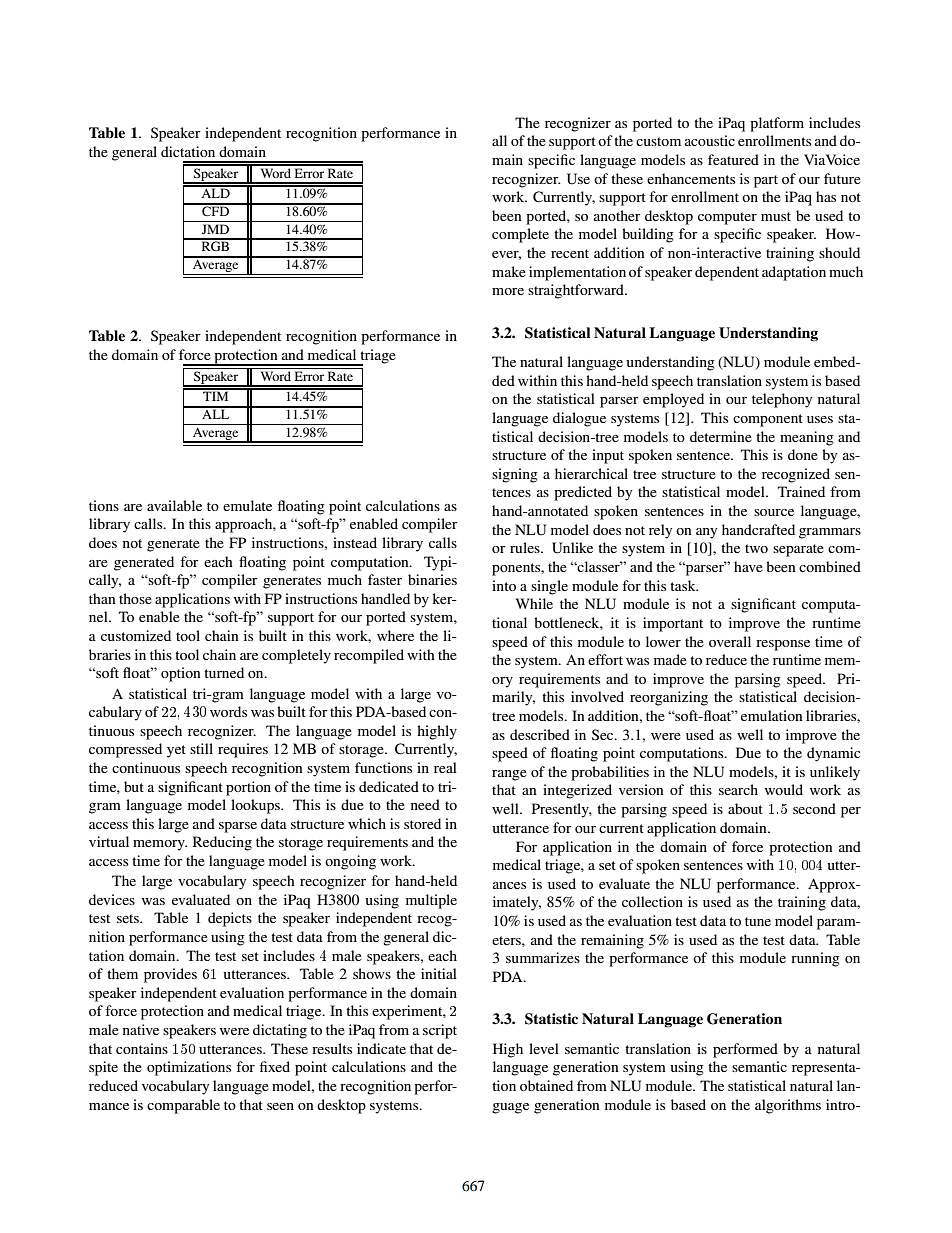 The image size is (952, 1233). Describe the element at coordinates (730, 641) in the image. I see `overall` at that location.
